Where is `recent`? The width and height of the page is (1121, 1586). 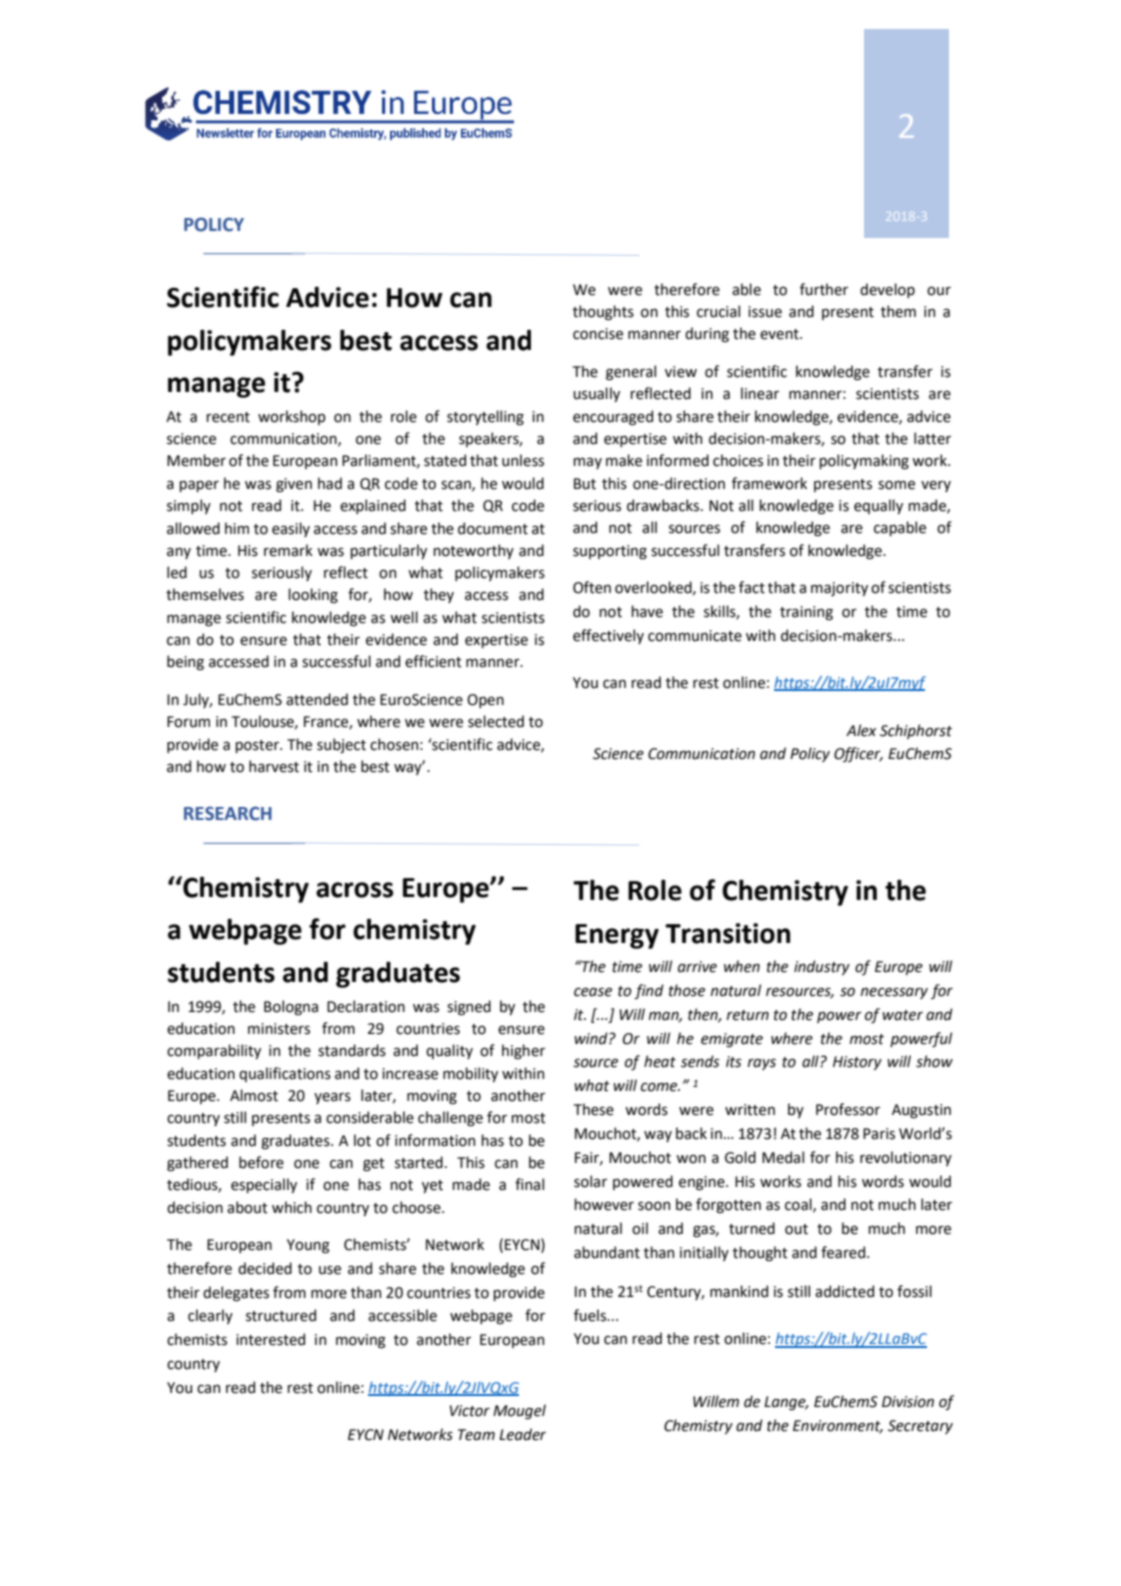
recent is located at coordinates (228, 417).
